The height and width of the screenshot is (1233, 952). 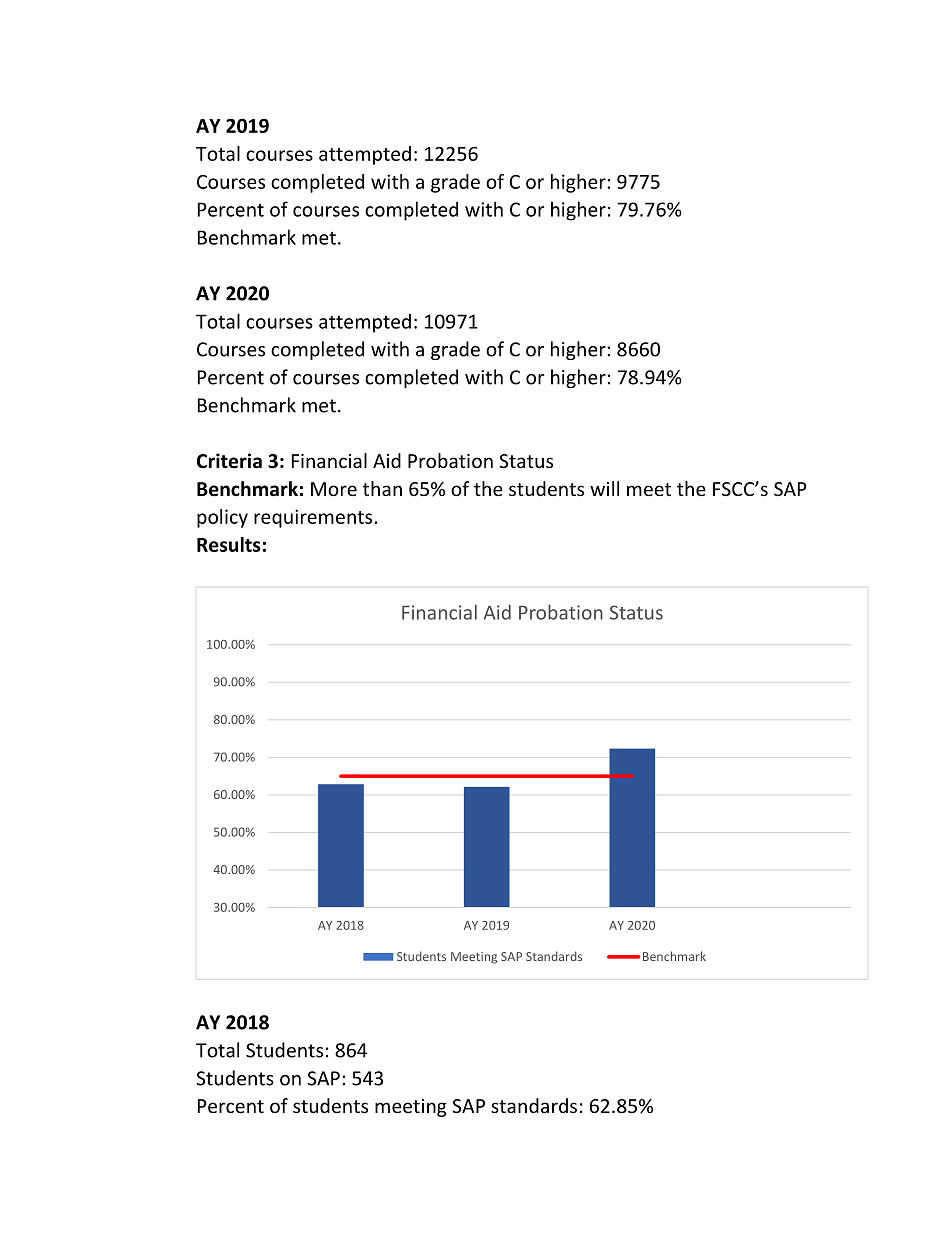 I want to click on will, so click(x=604, y=488).
